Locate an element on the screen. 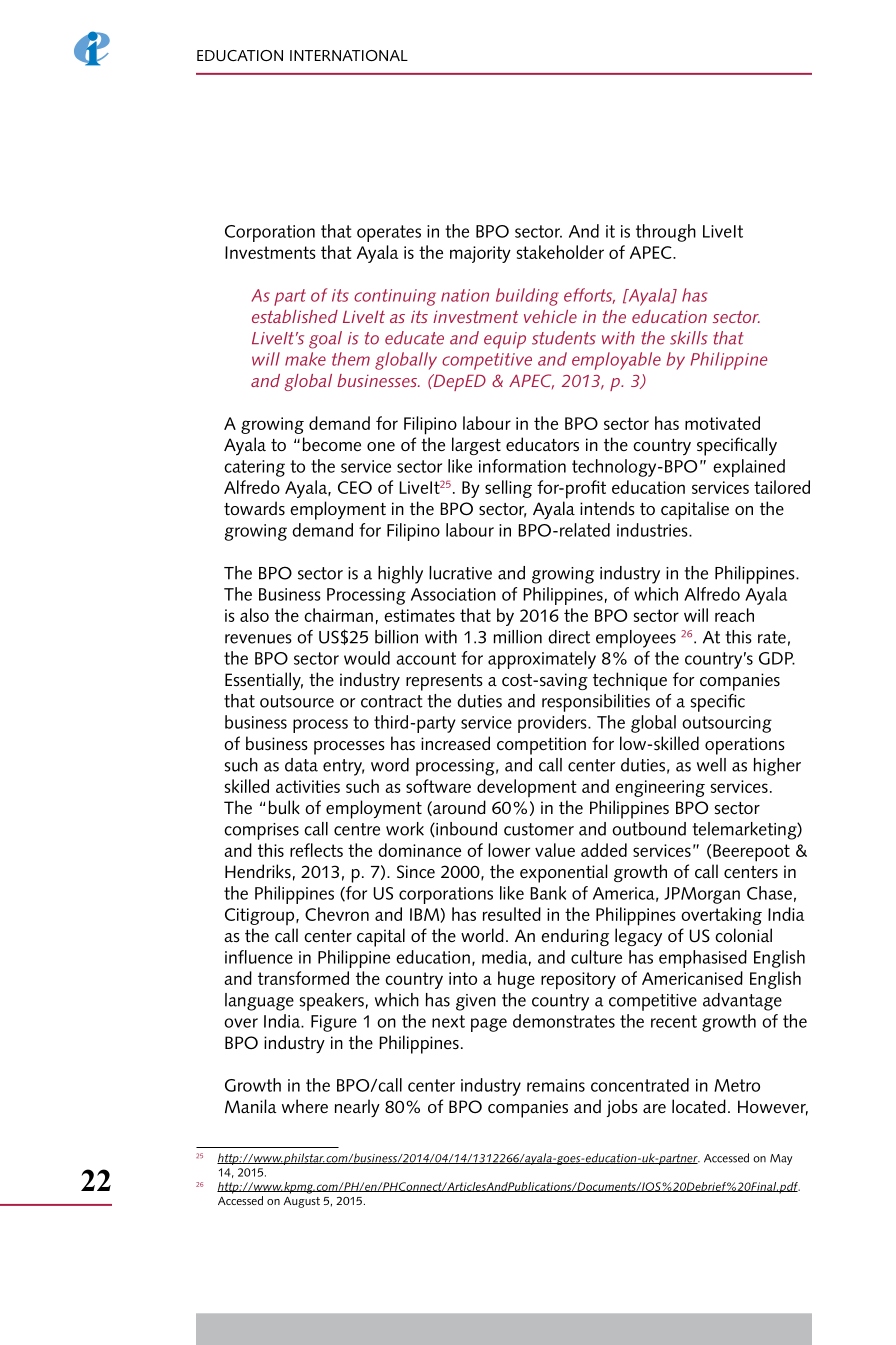 This screenshot has height=1345, width=896. outsource is located at coordinates (297, 701).
